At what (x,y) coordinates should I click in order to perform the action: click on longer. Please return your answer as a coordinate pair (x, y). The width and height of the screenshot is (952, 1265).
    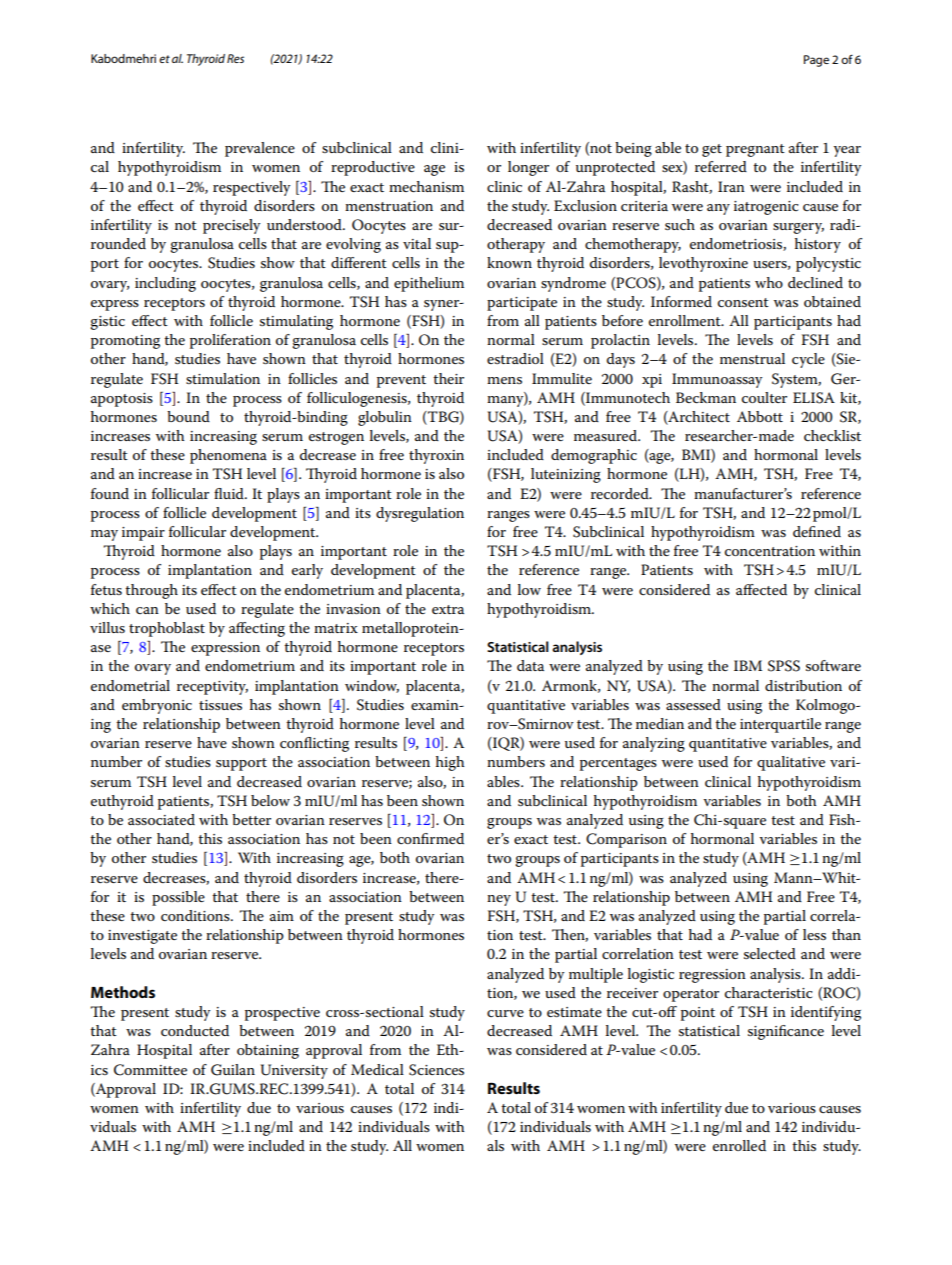
    Looking at the image, I should click on (528, 168).
